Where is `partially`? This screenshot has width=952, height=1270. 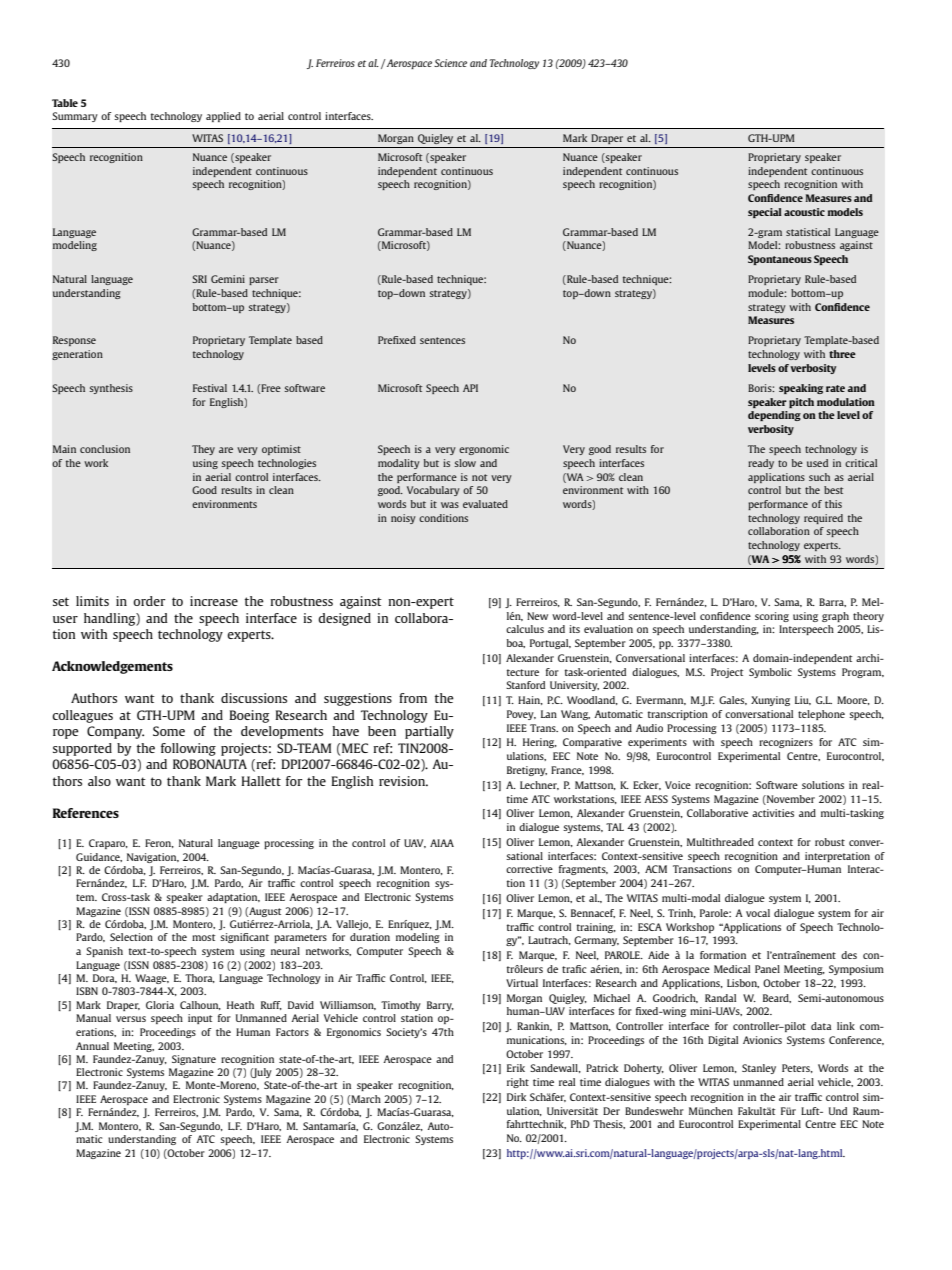
partially is located at coordinates (429, 732).
